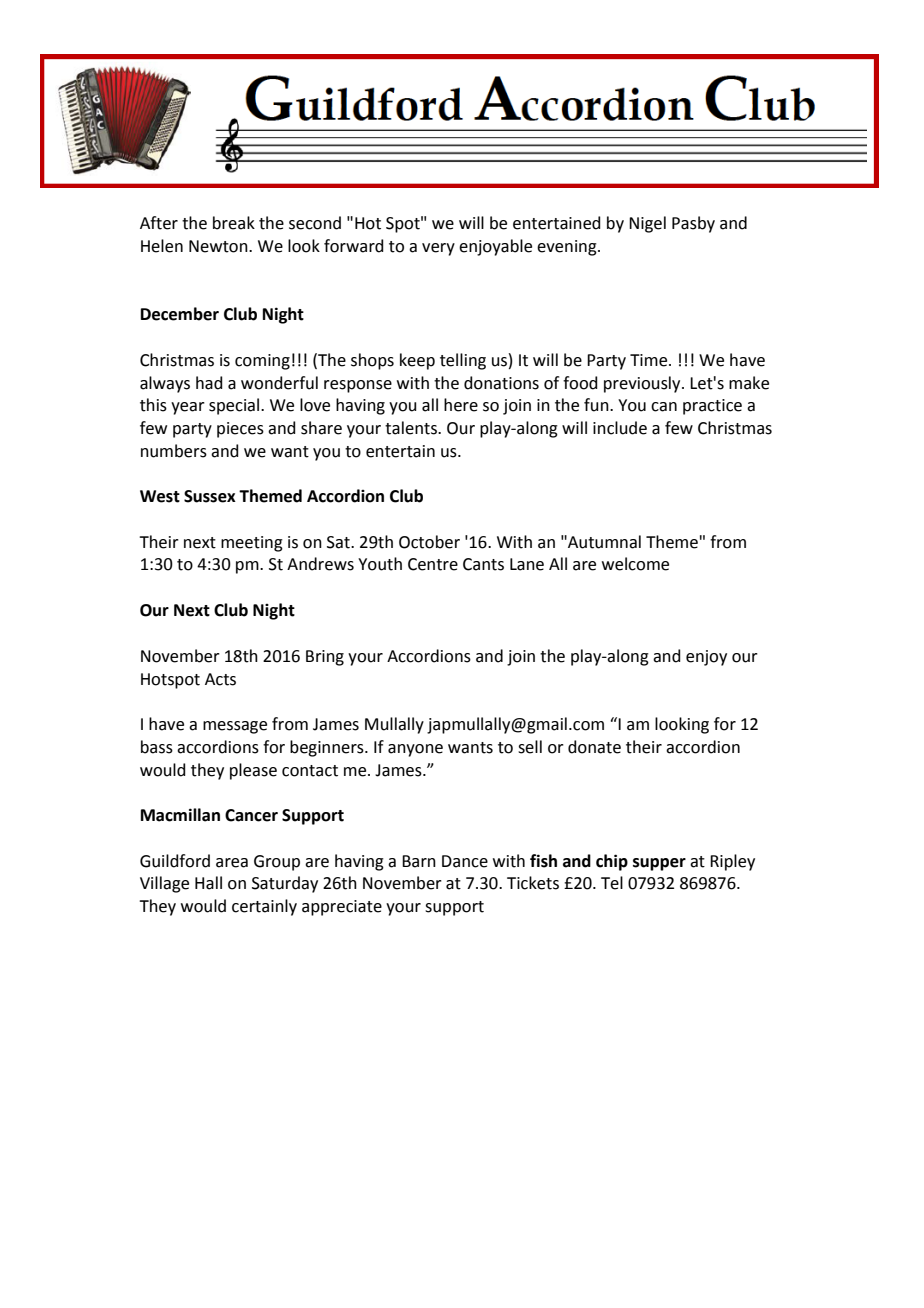 The image size is (924, 1308). What do you see at coordinates (208, 883) in the screenshot?
I see `Hall` at bounding box center [208, 883].
